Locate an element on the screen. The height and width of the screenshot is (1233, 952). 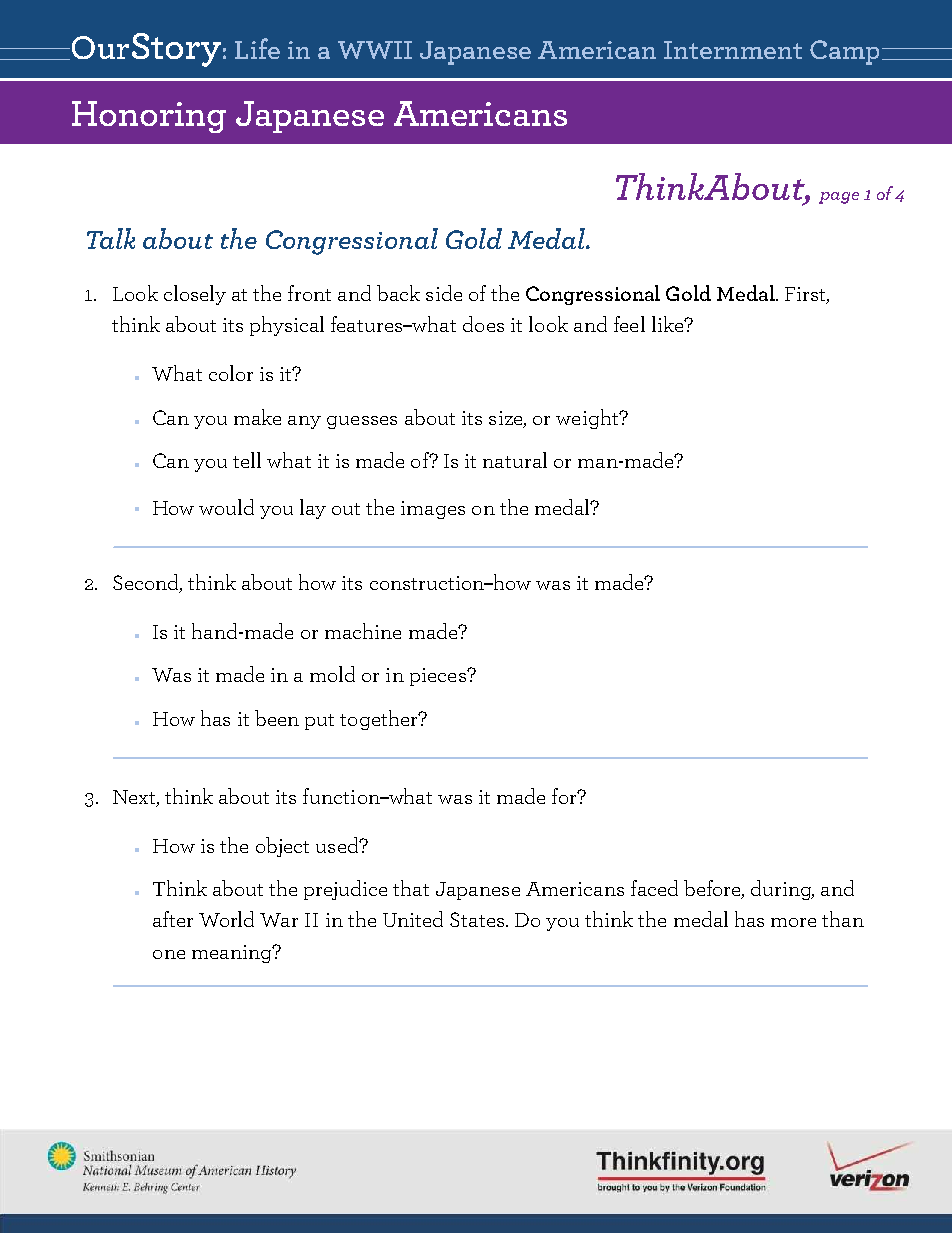
Internment is located at coordinates (733, 50).
